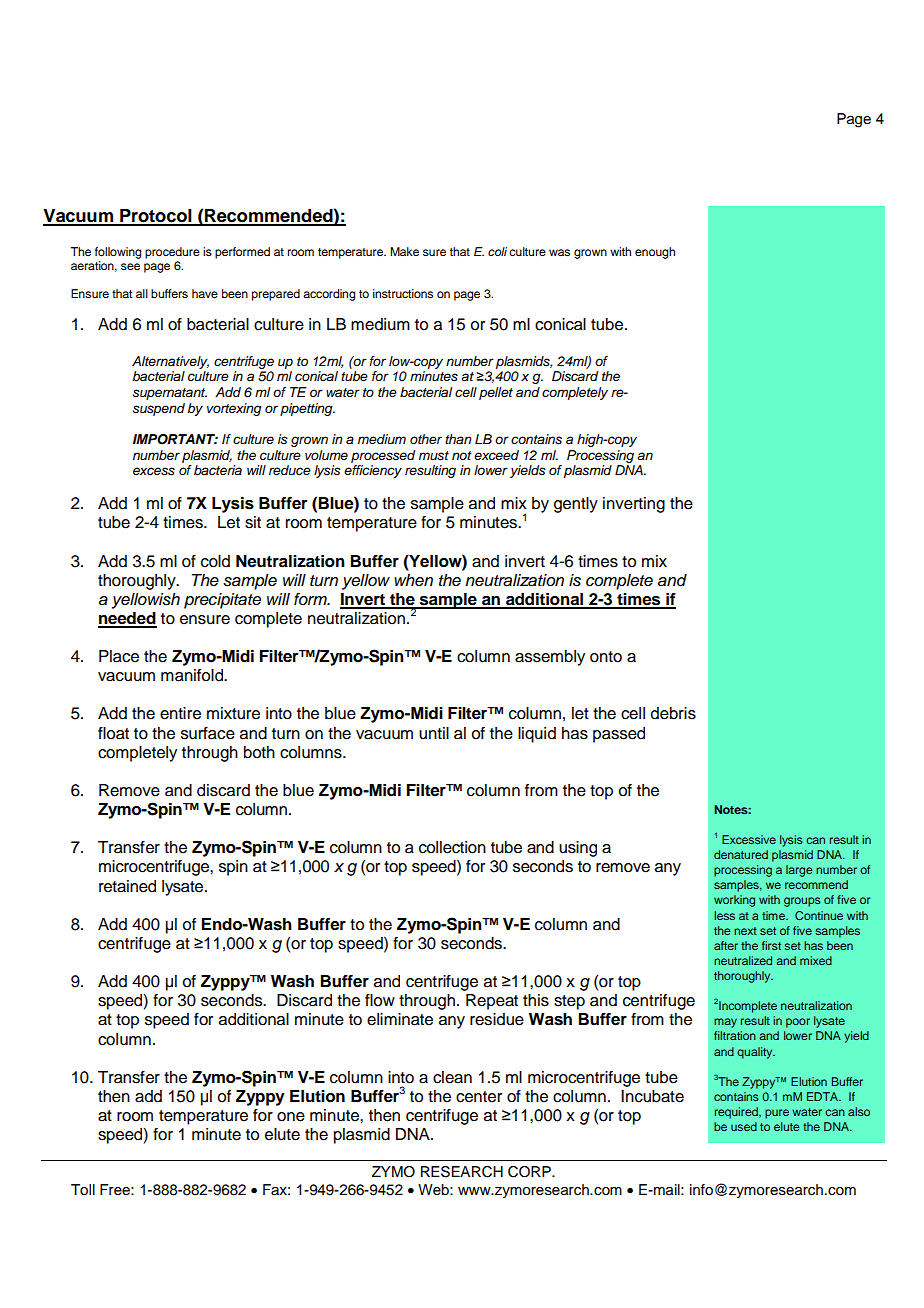 The height and width of the screenshot is (1308, 924). I want to click on exceed, so click(496, 455).
